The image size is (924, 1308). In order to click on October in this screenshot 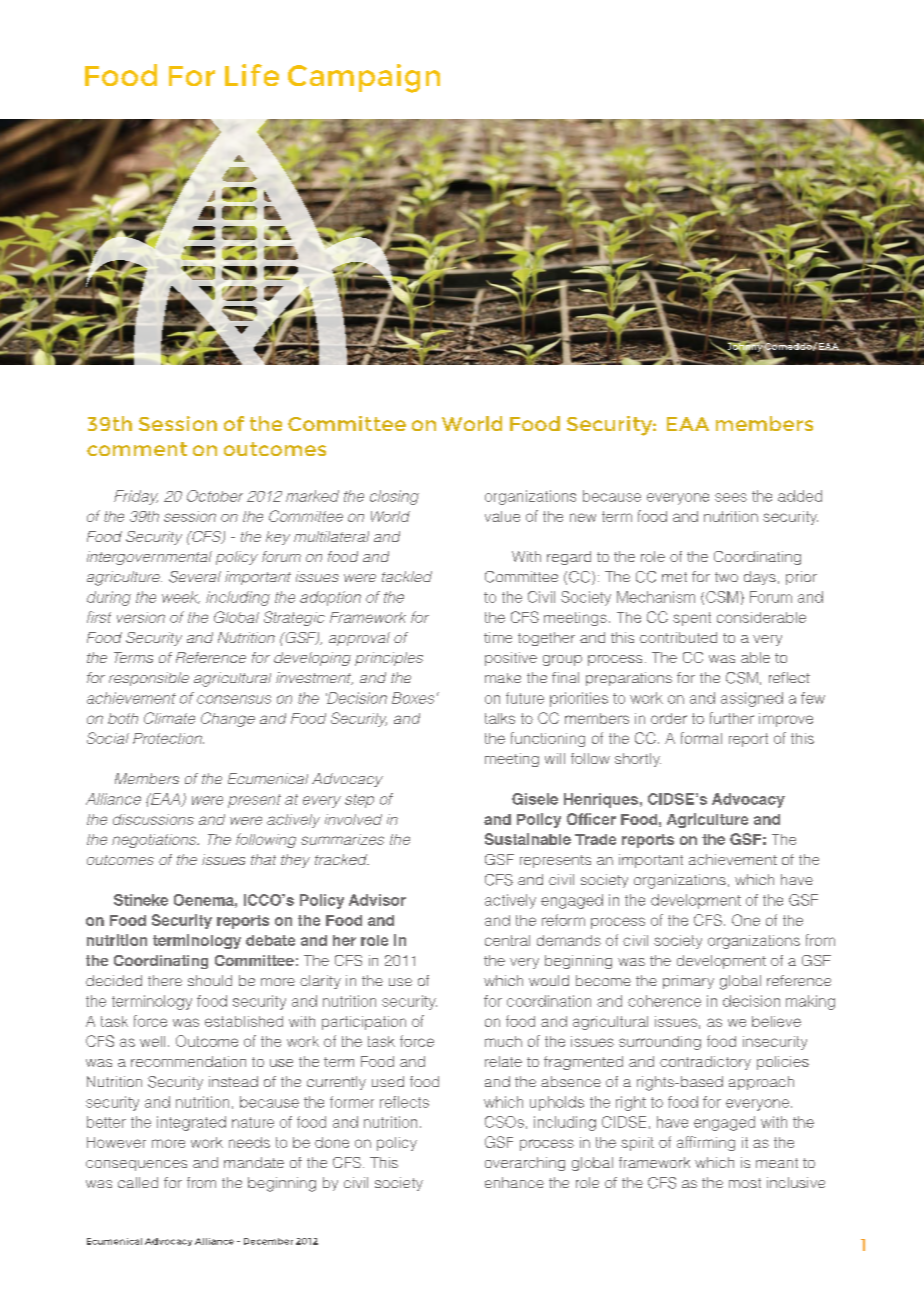, I will do `click(215, 496)`.
